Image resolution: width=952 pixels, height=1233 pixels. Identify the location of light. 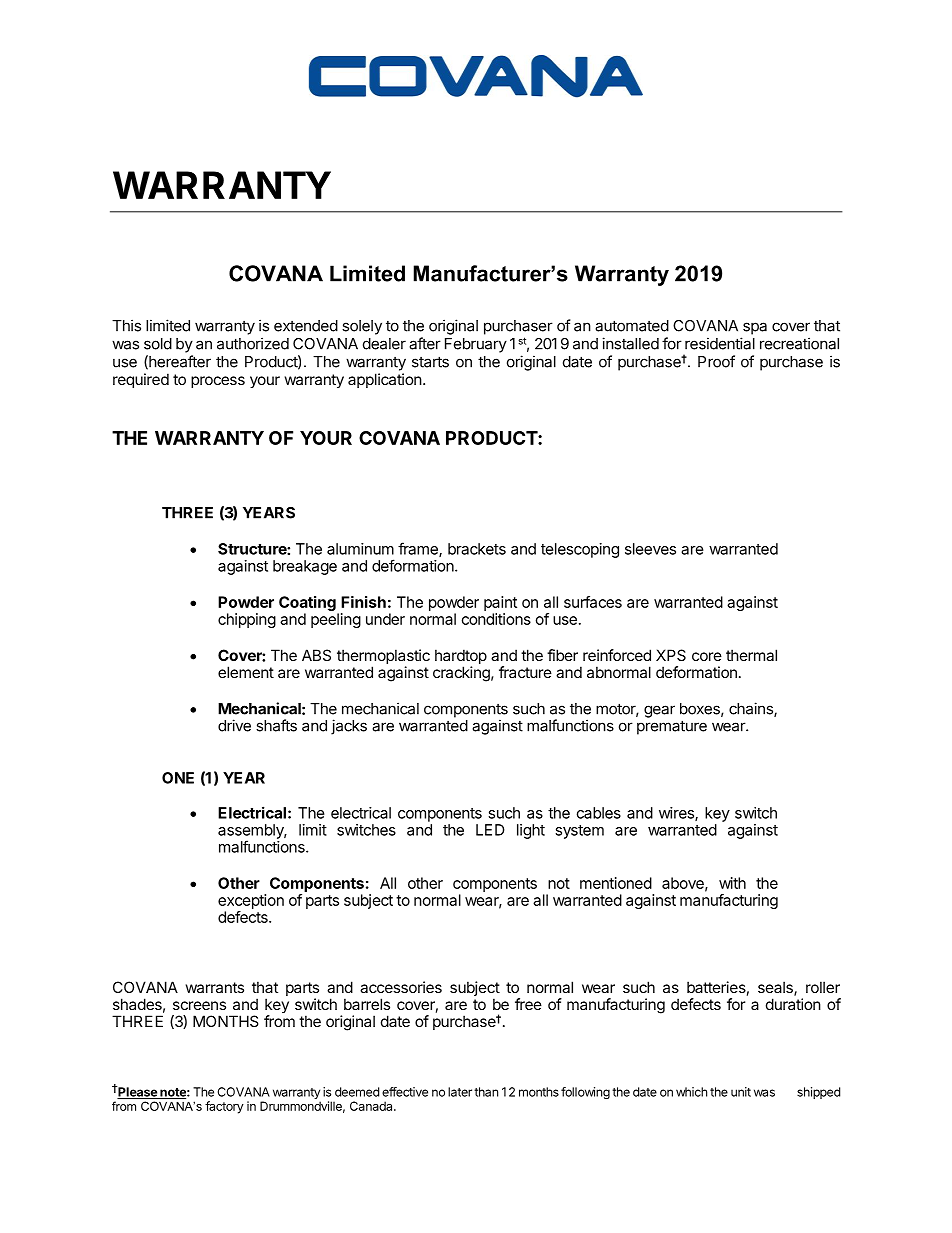
(531, 831).
